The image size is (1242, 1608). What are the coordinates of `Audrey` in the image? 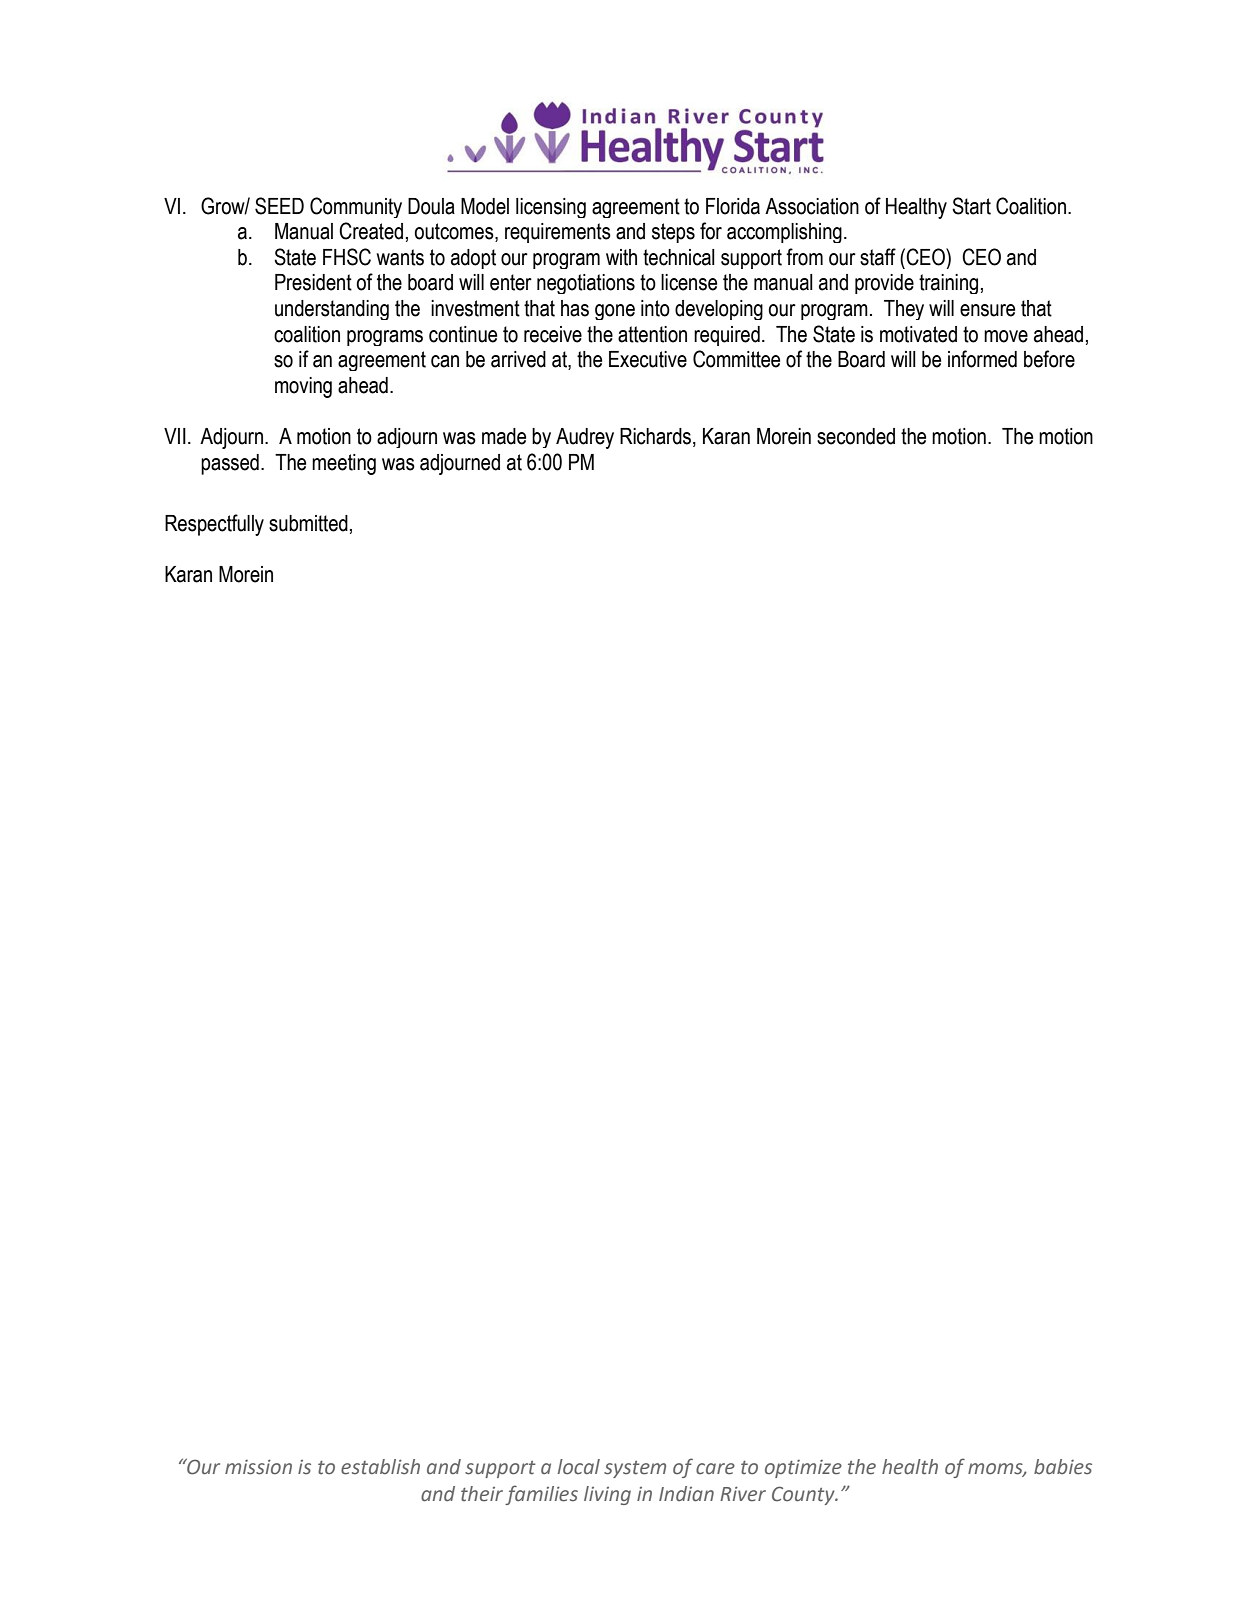 It's located at (585, 438).
